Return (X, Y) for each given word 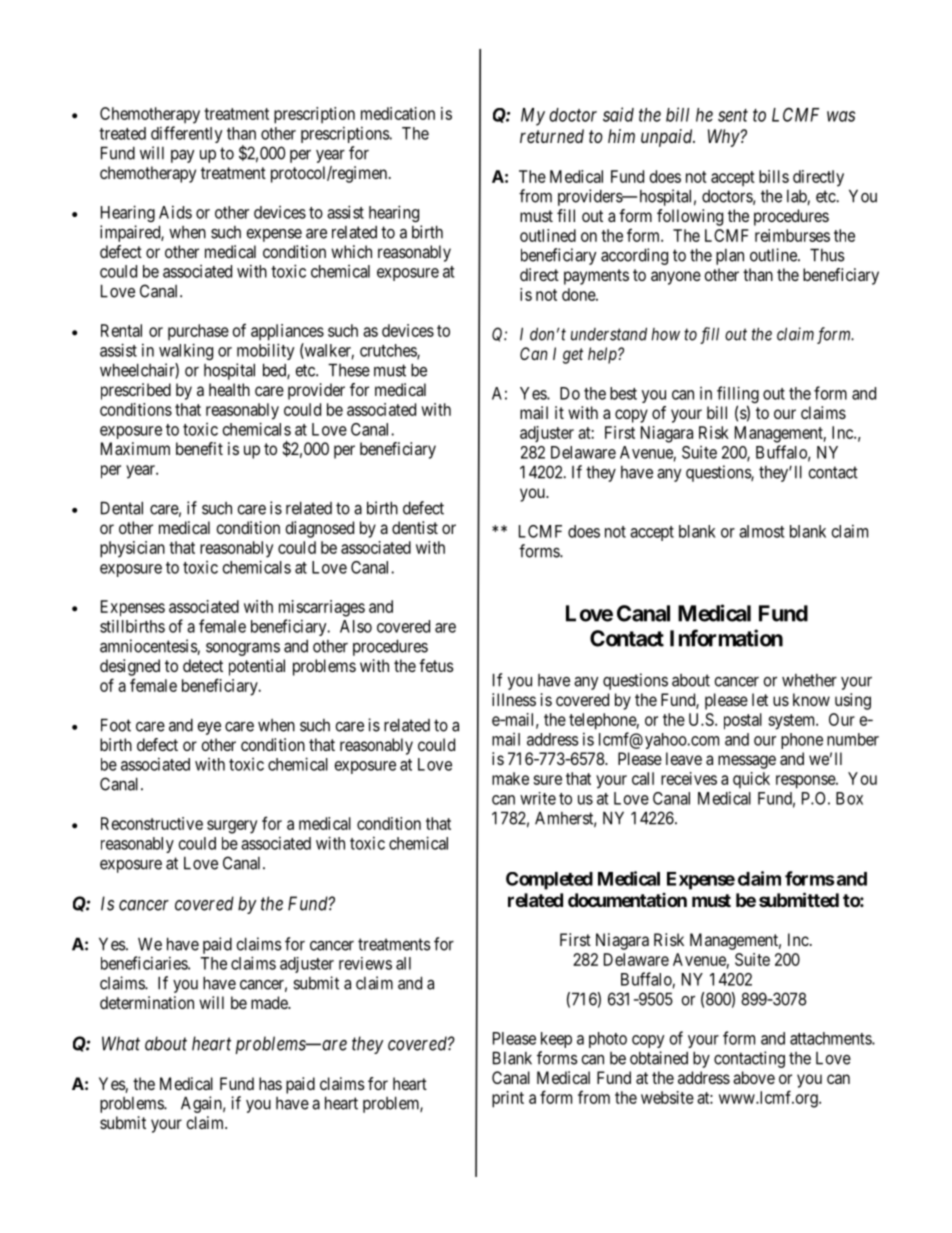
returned (552, 136)
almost (761, 531)
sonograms (243, 649)
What (121, 1043)
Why (724, 138)
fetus (436, 665)
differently (187, 134)
